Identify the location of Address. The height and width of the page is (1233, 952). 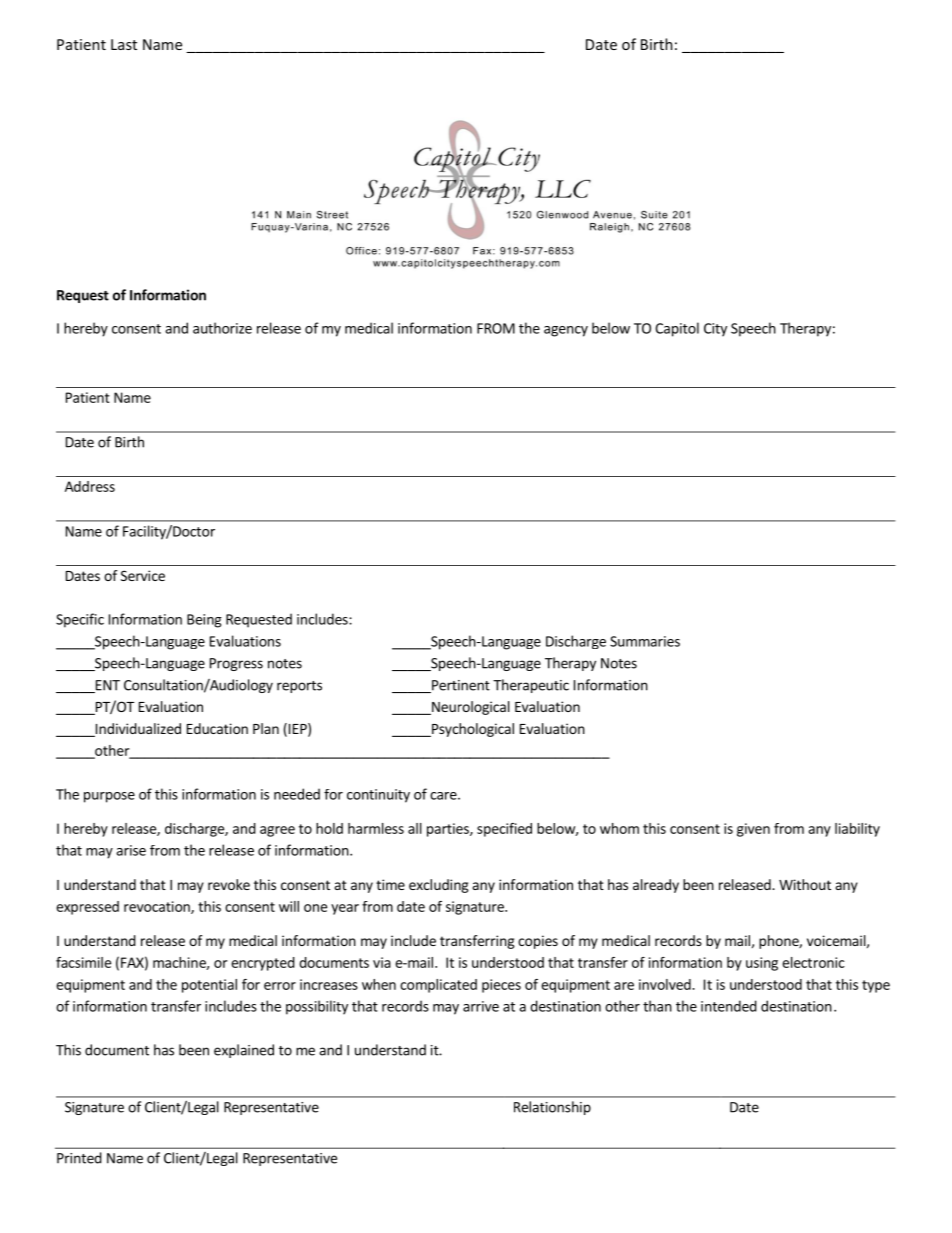
(90, 486).
